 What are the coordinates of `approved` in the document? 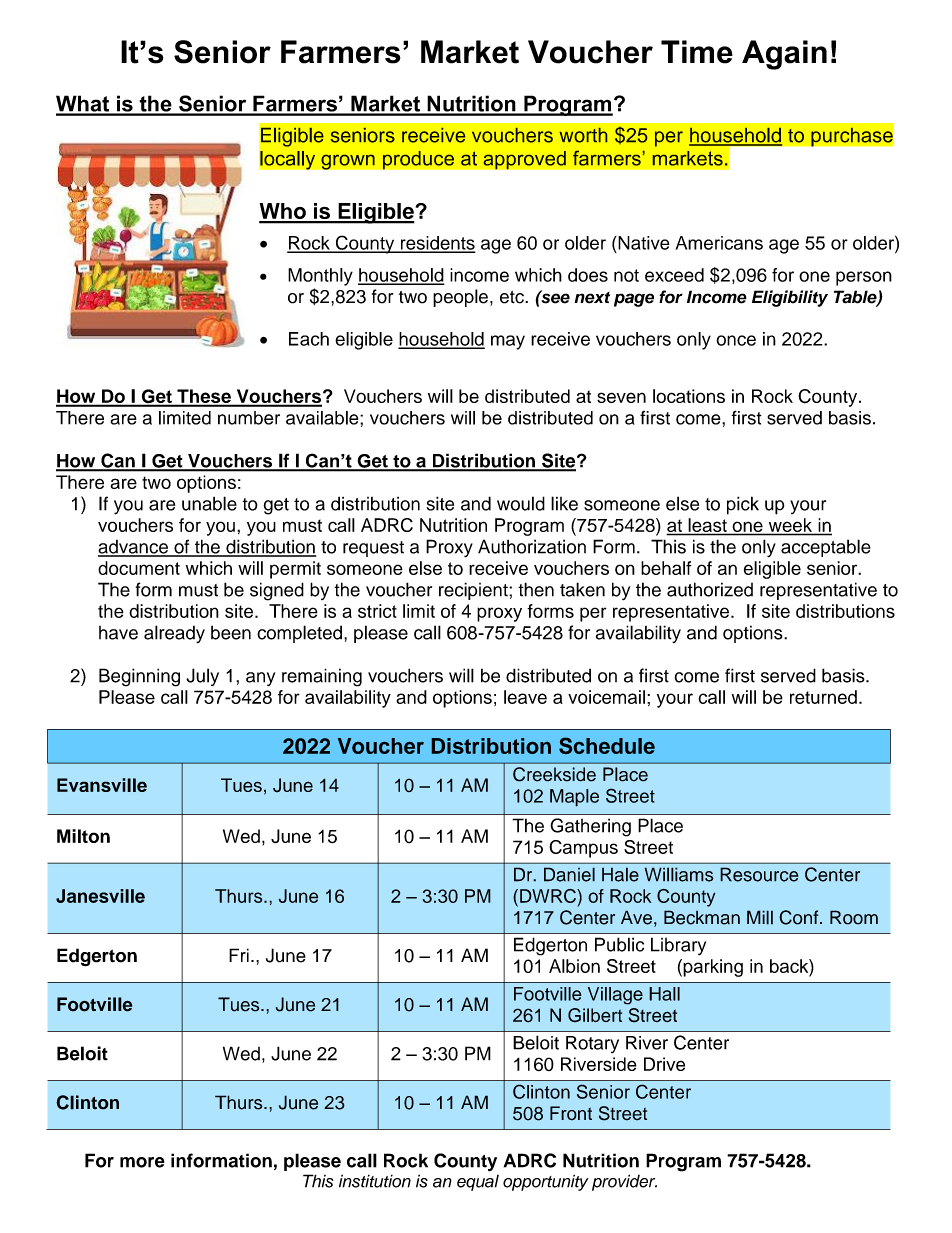 It's located at (524, 160).
